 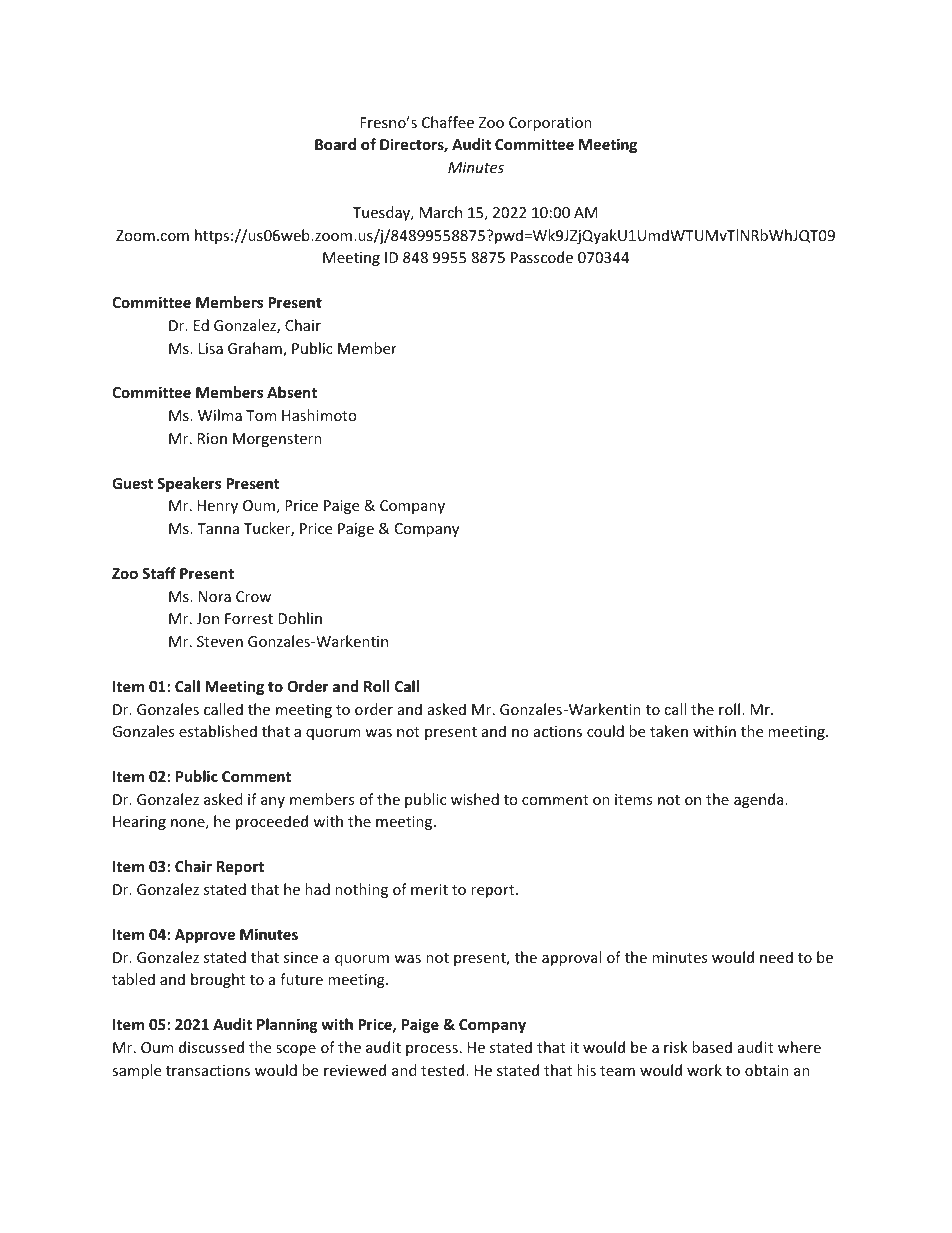 What do you see at coordinates (432, 1050) in the screenshot?
I see `process` at bounding box center [432, 1050].
